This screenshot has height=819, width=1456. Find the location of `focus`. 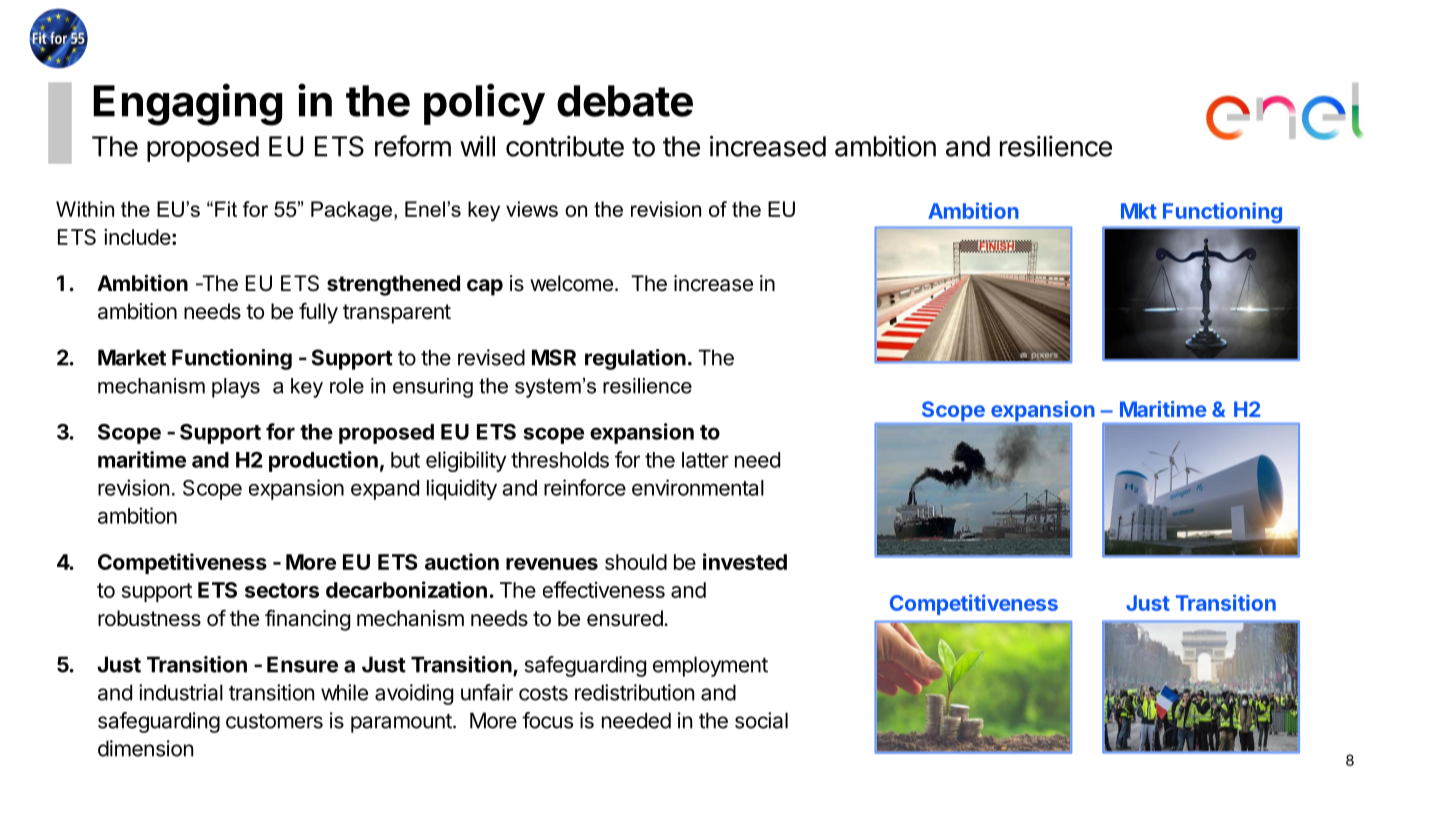

focus is located at coordinates (547, 720).
